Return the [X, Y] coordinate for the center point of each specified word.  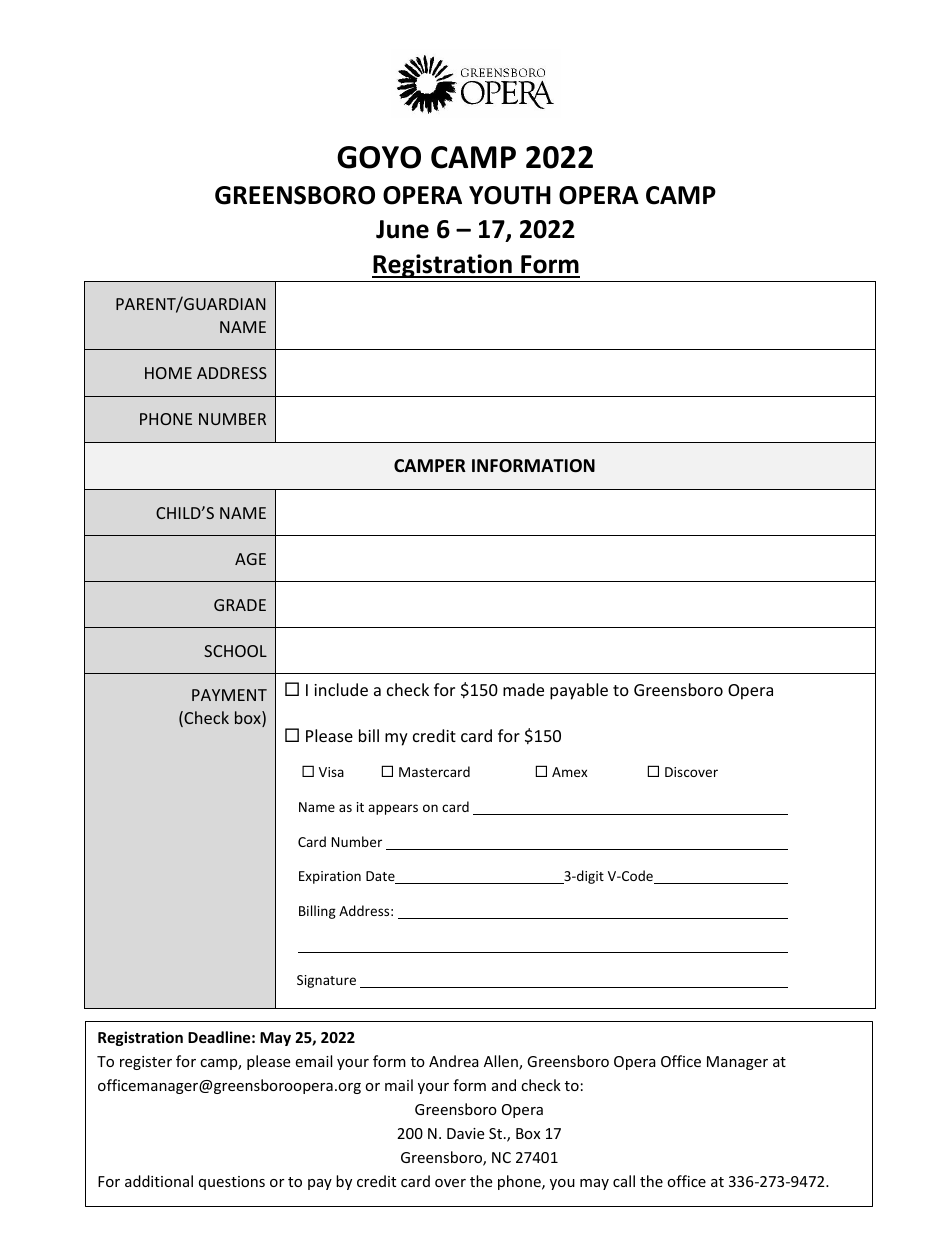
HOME [168, 373]
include [341, 689]
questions [232, 1183]
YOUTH [510, 195]
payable [579, 691]
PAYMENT [229, 695]
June [402, 229]
